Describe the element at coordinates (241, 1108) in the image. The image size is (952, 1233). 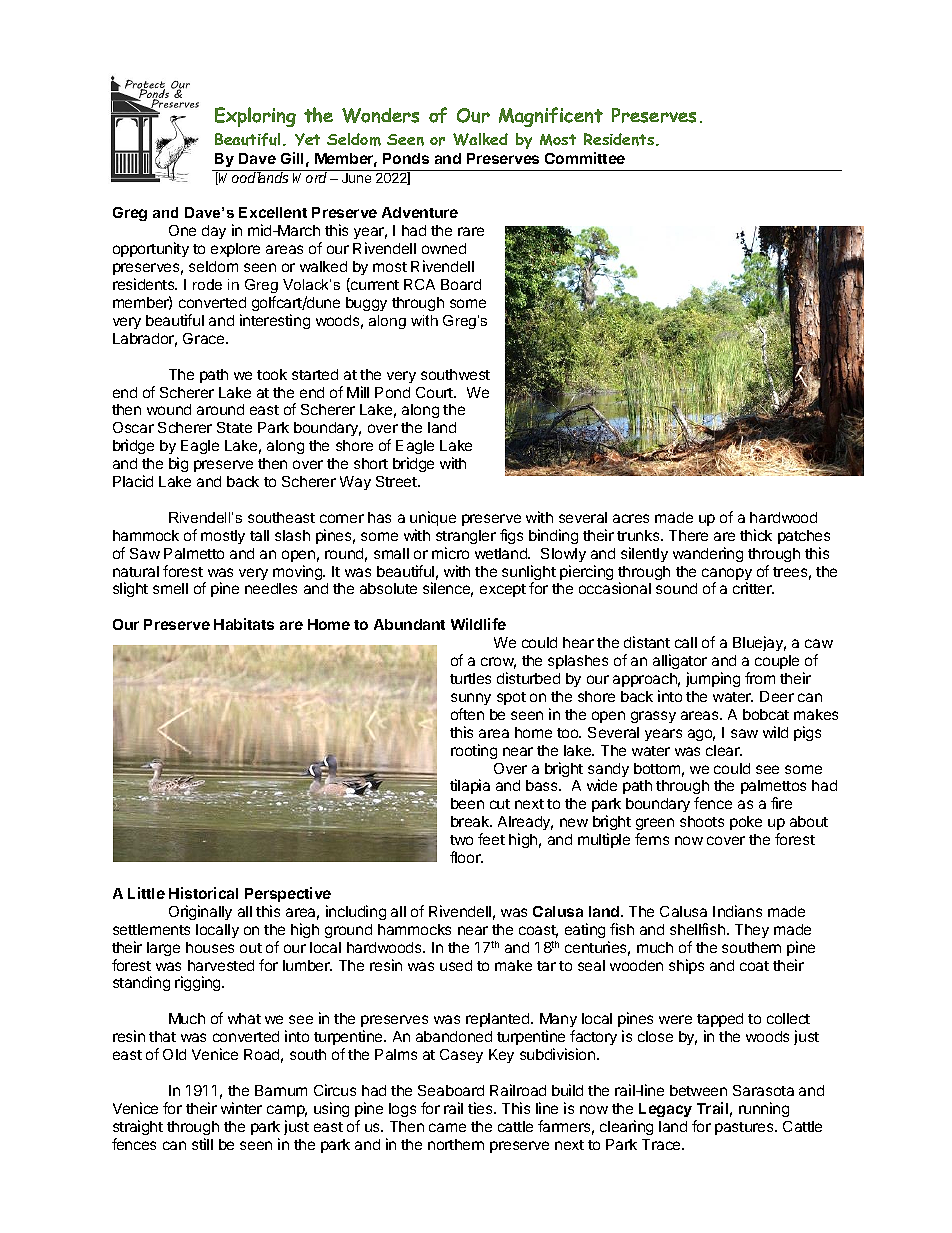
I see `winter` at that location.
